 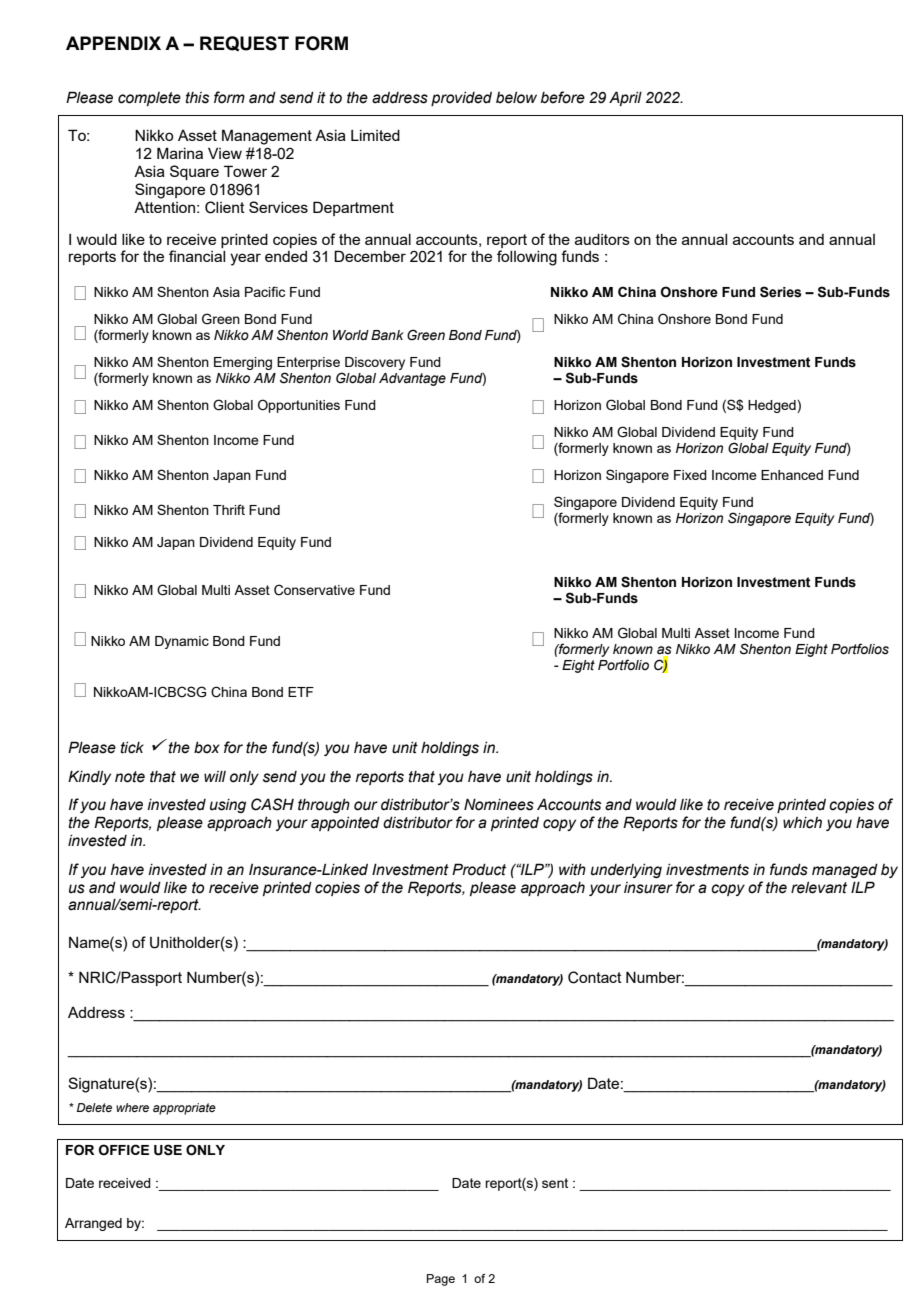 I want to click on Page, so click(x=441, y=1280).
